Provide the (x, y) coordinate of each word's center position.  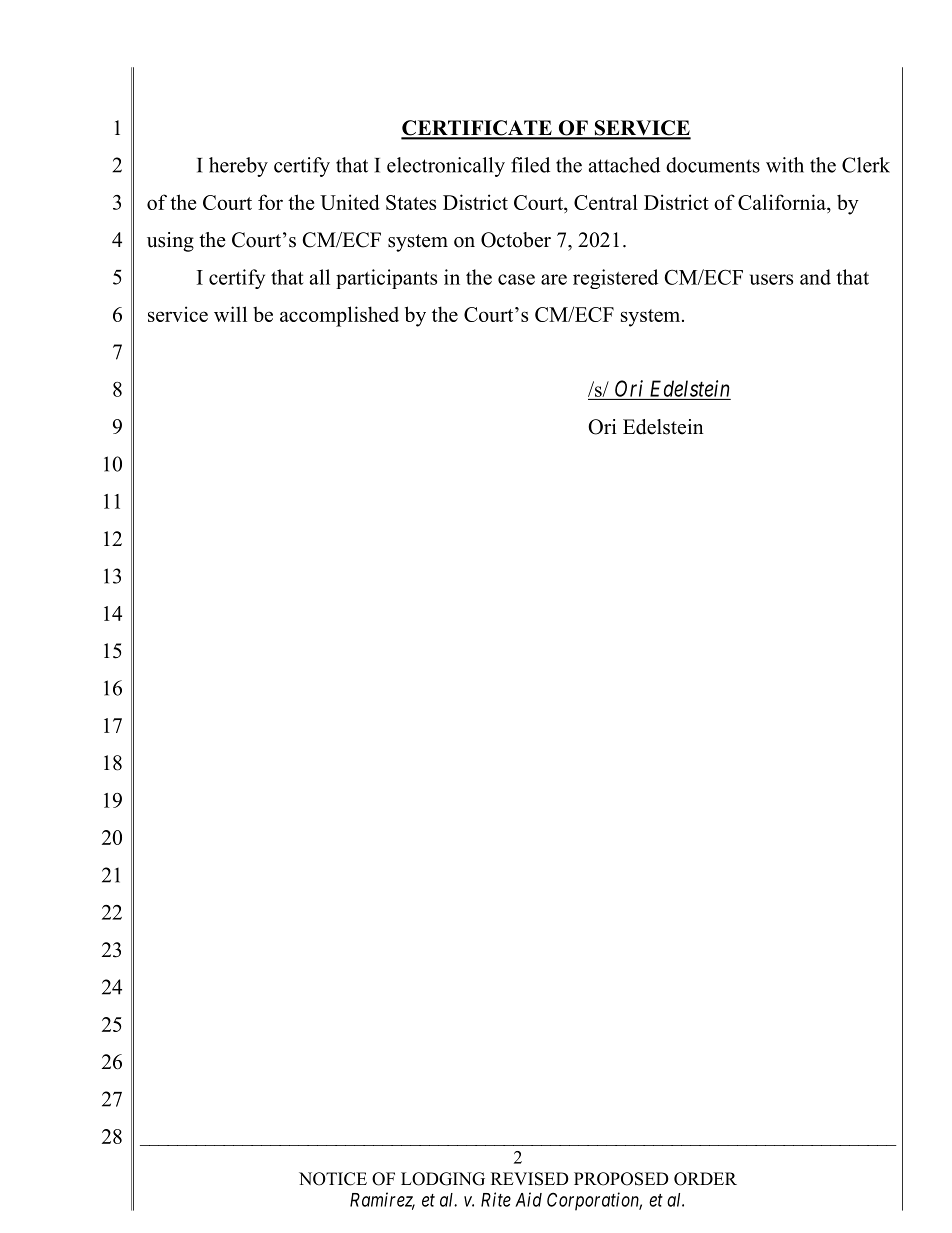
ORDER (705, 1179)
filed (530, 165)
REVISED (530, 1179)
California (783, 202)
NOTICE (333, 1179)
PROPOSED (621, 1179)
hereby (238, 167)
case (516, 279)
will (230, 314)
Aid (528, 1199)
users (771, 279)
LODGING (443, 1179)
